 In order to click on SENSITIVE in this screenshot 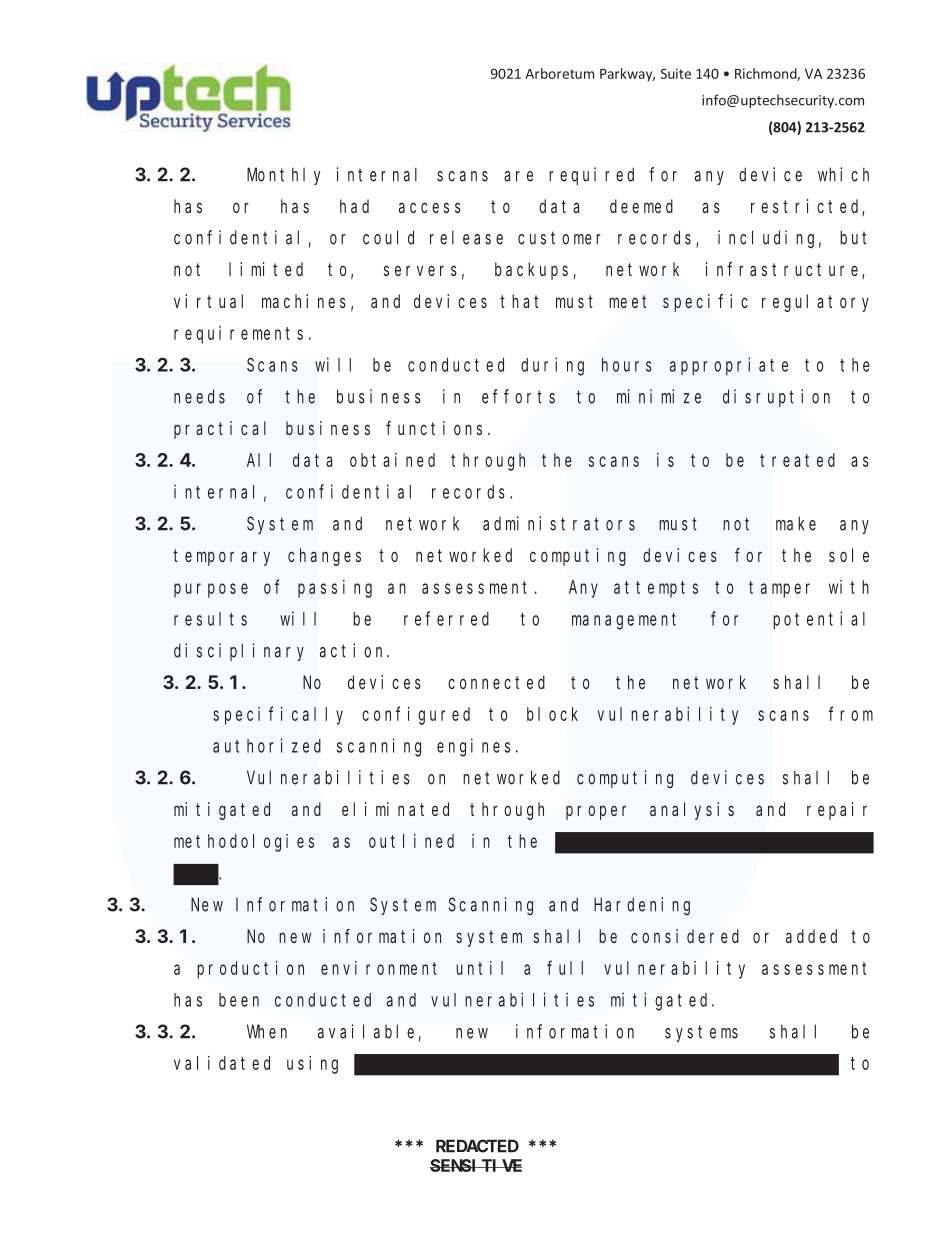, I will do `click(476, 1165)`.
